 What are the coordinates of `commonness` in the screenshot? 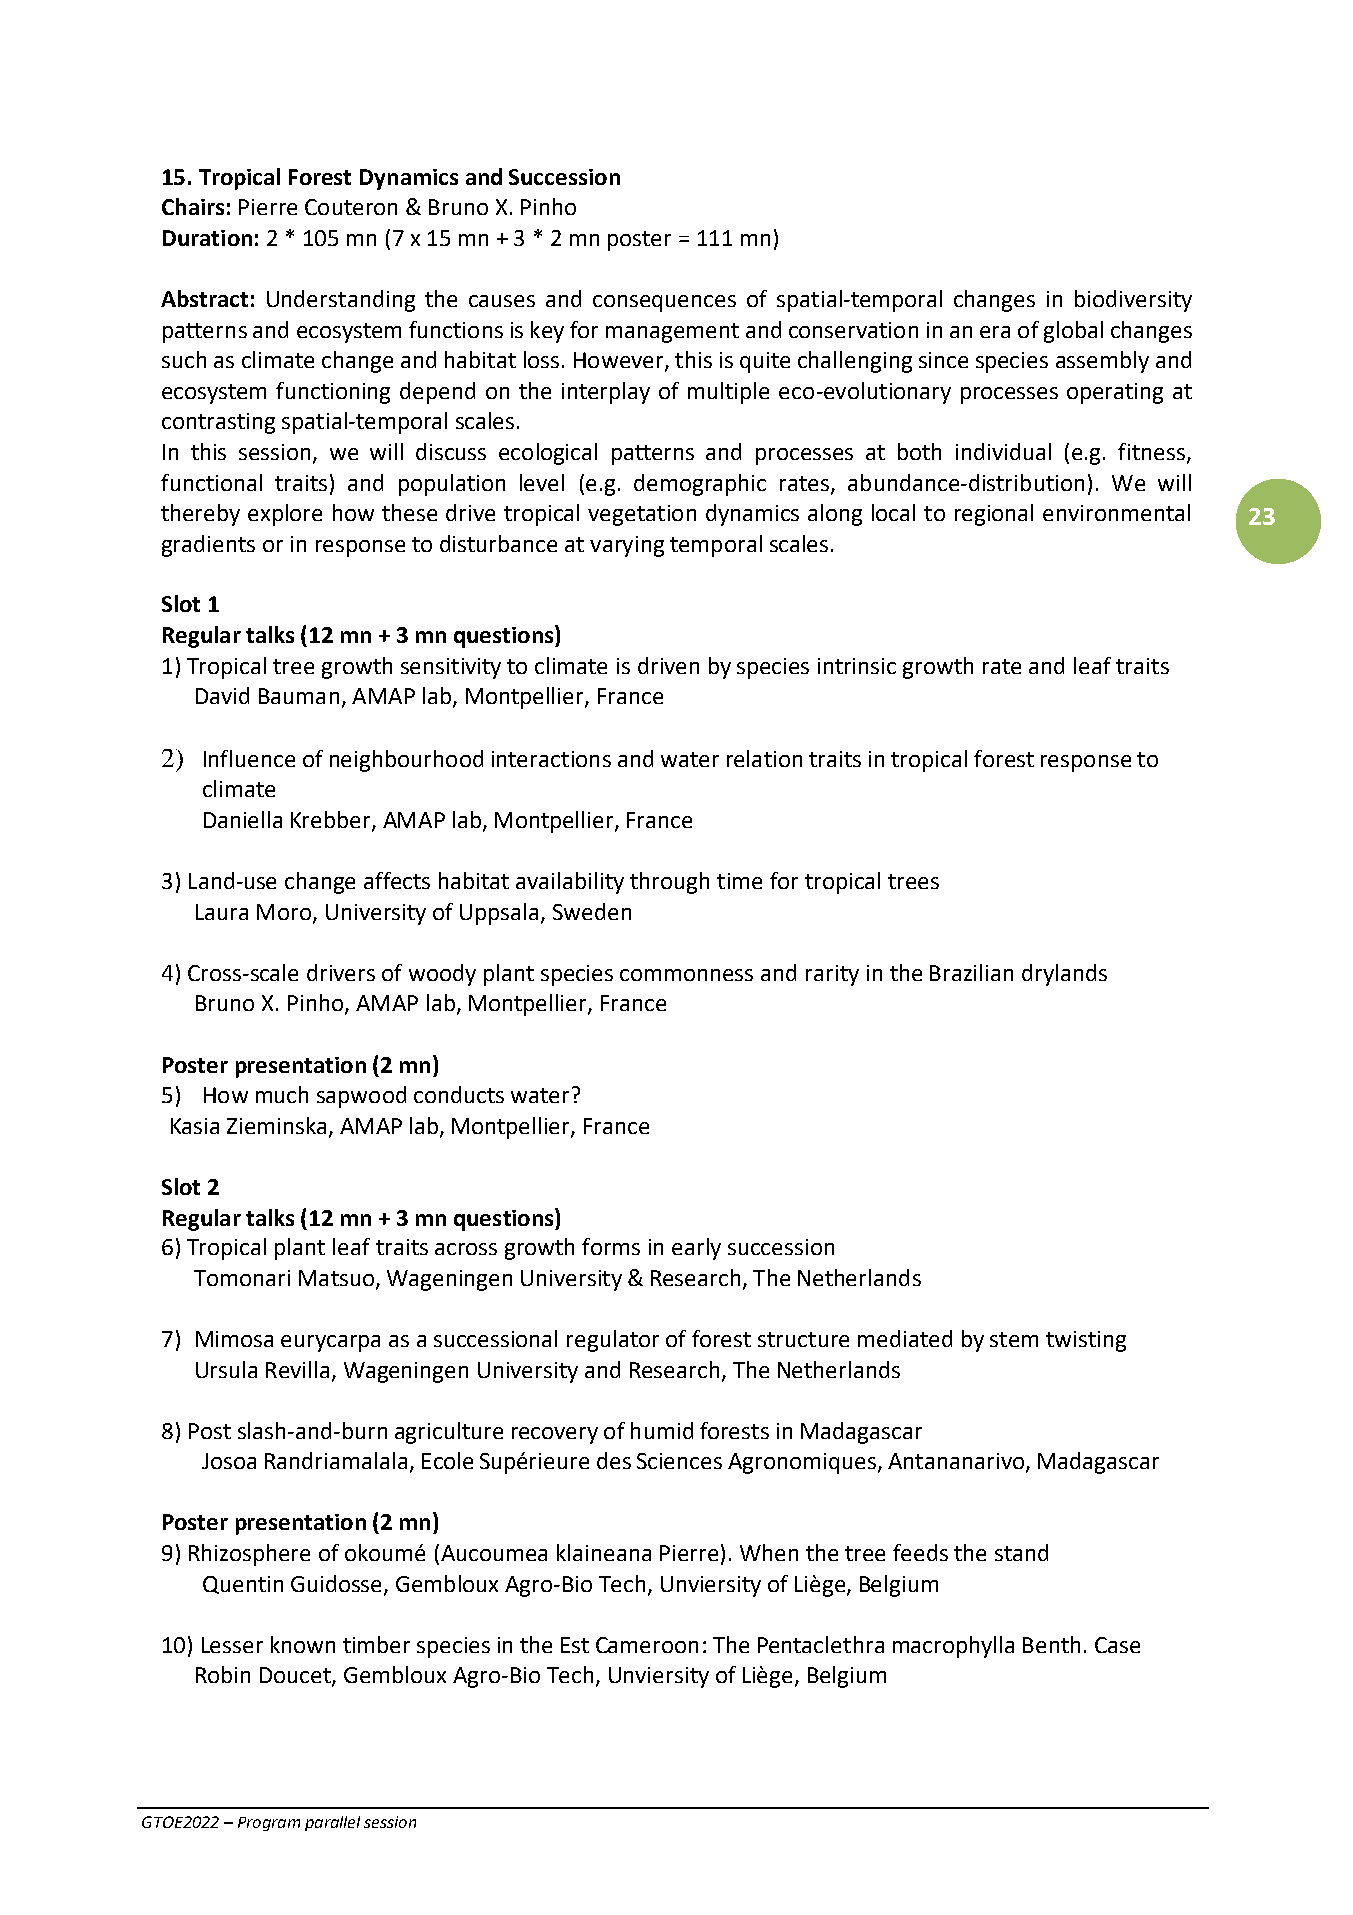 It's located at (686, 975).
